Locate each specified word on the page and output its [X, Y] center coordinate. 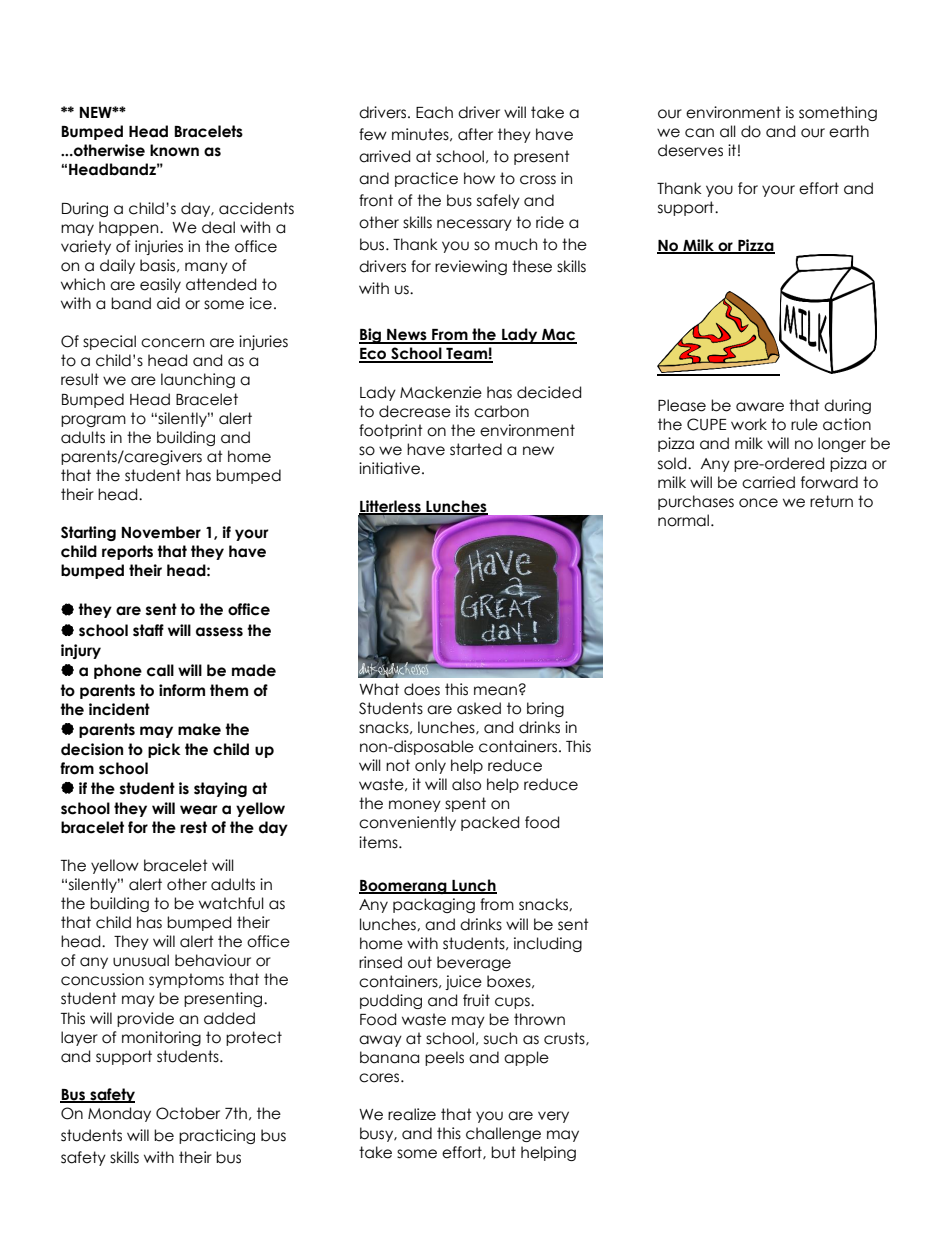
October [188, 1113]
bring [545, 709]
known [174, 150]
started [476, 449]
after [475, 134]
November [161, 532]
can [699, 133]
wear [199, 810]
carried [768, 482]
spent [465, 804]
